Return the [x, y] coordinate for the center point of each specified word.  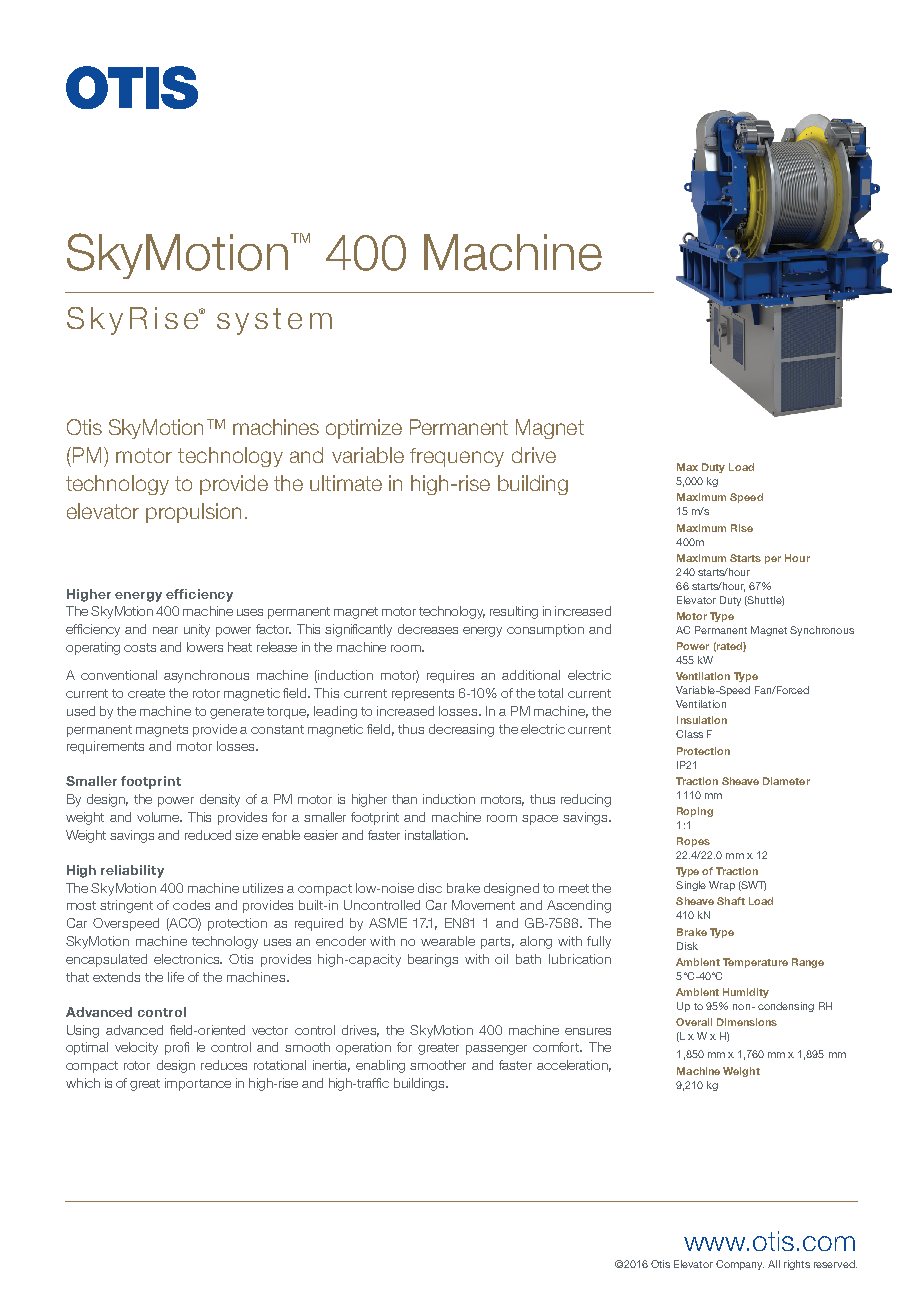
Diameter [786, 781]
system [274, 321]
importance [198, 1084]
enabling [380, 1066]
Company [740, 1265]
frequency [457, 457]
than [404, 799]
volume [159, 817]
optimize [364, 429]
